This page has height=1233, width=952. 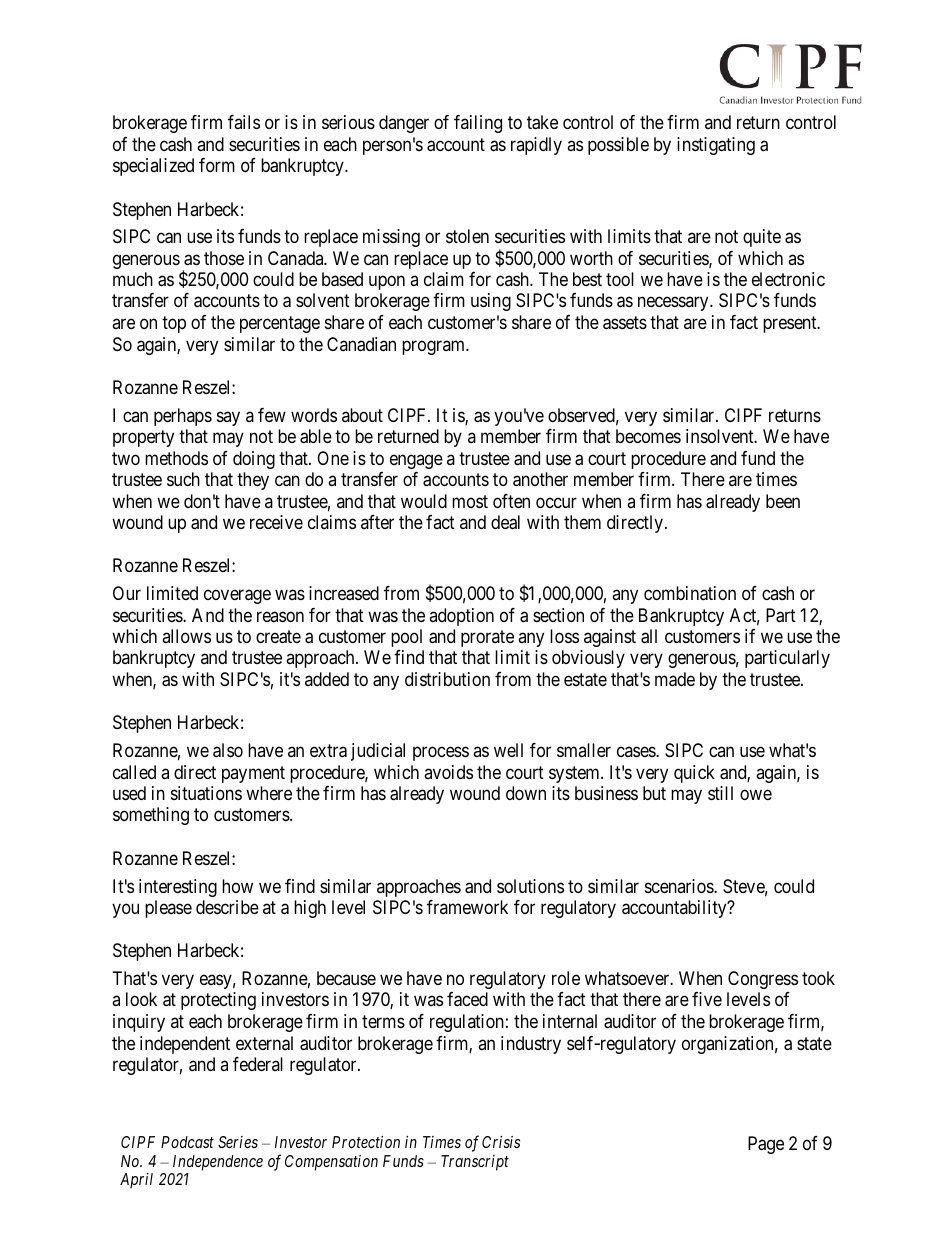 What do you see at coordinates (186, 636) in the page?
I see `allows` at bounding box center [186, 636].
